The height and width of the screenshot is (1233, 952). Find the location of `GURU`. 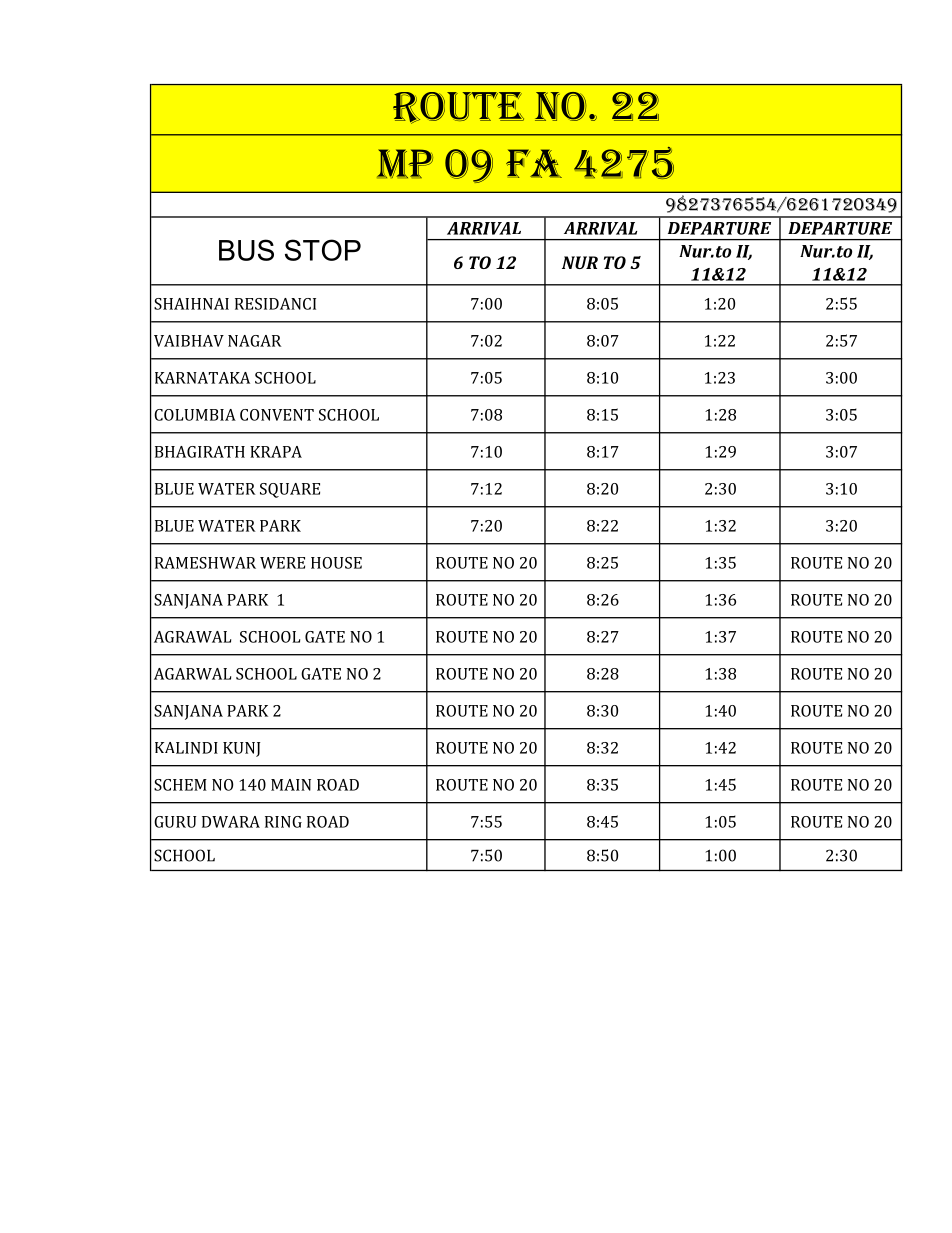

GURU is located at coordinates (175, 822).
